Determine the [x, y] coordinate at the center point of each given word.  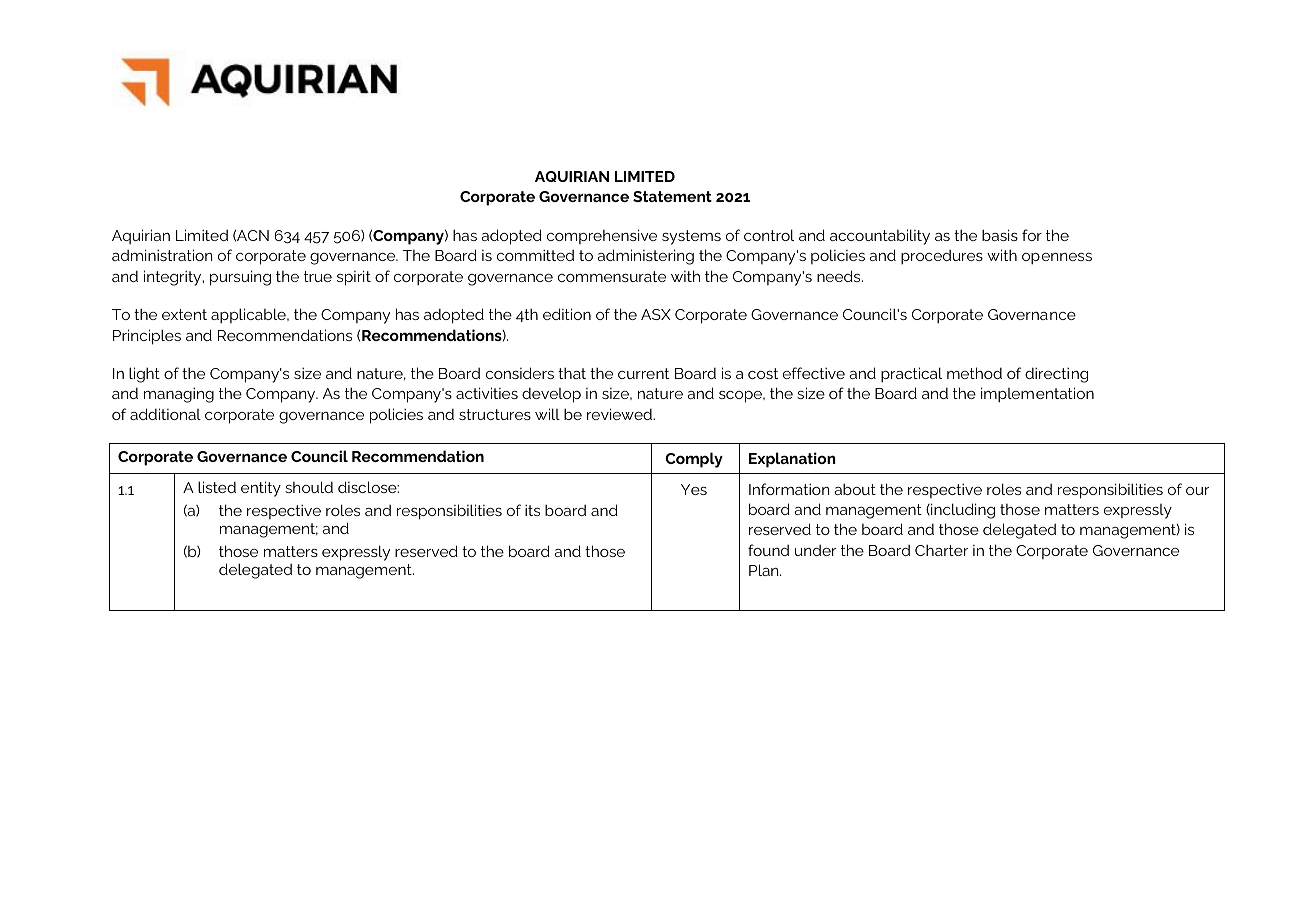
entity [261, 489]
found [768, 550]
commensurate [612, 276]
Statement [672, 196]
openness [1057, 259]
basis [1000, 235]
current [643, 373]
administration [162, 255]
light [144, 375]
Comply [694, 460]
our [1197, 491]
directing [1056, 375]
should [309, 487]
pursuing [240, 278]
